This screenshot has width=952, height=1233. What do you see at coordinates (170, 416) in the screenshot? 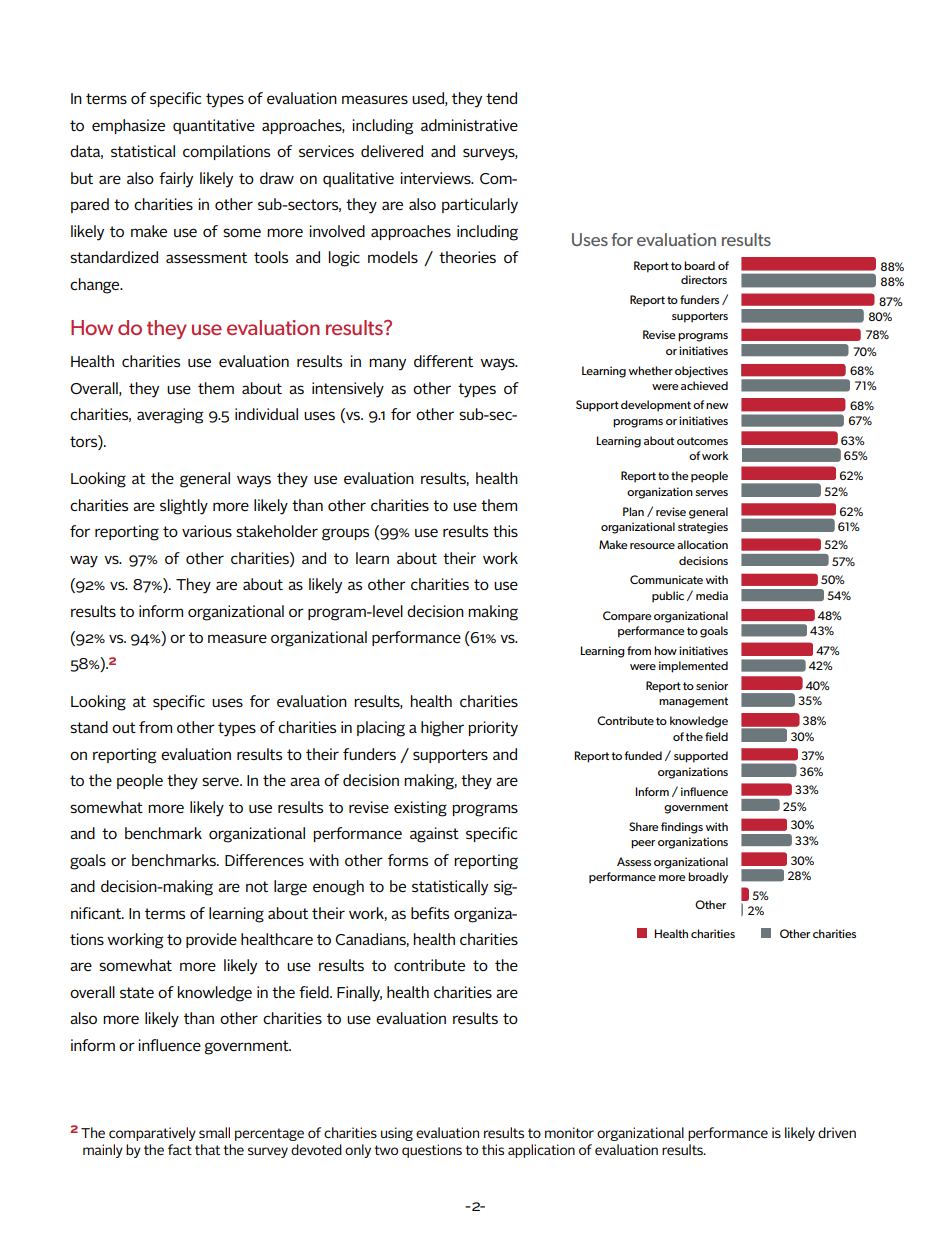
I see `averaging` at bounding box center [170, 416].
